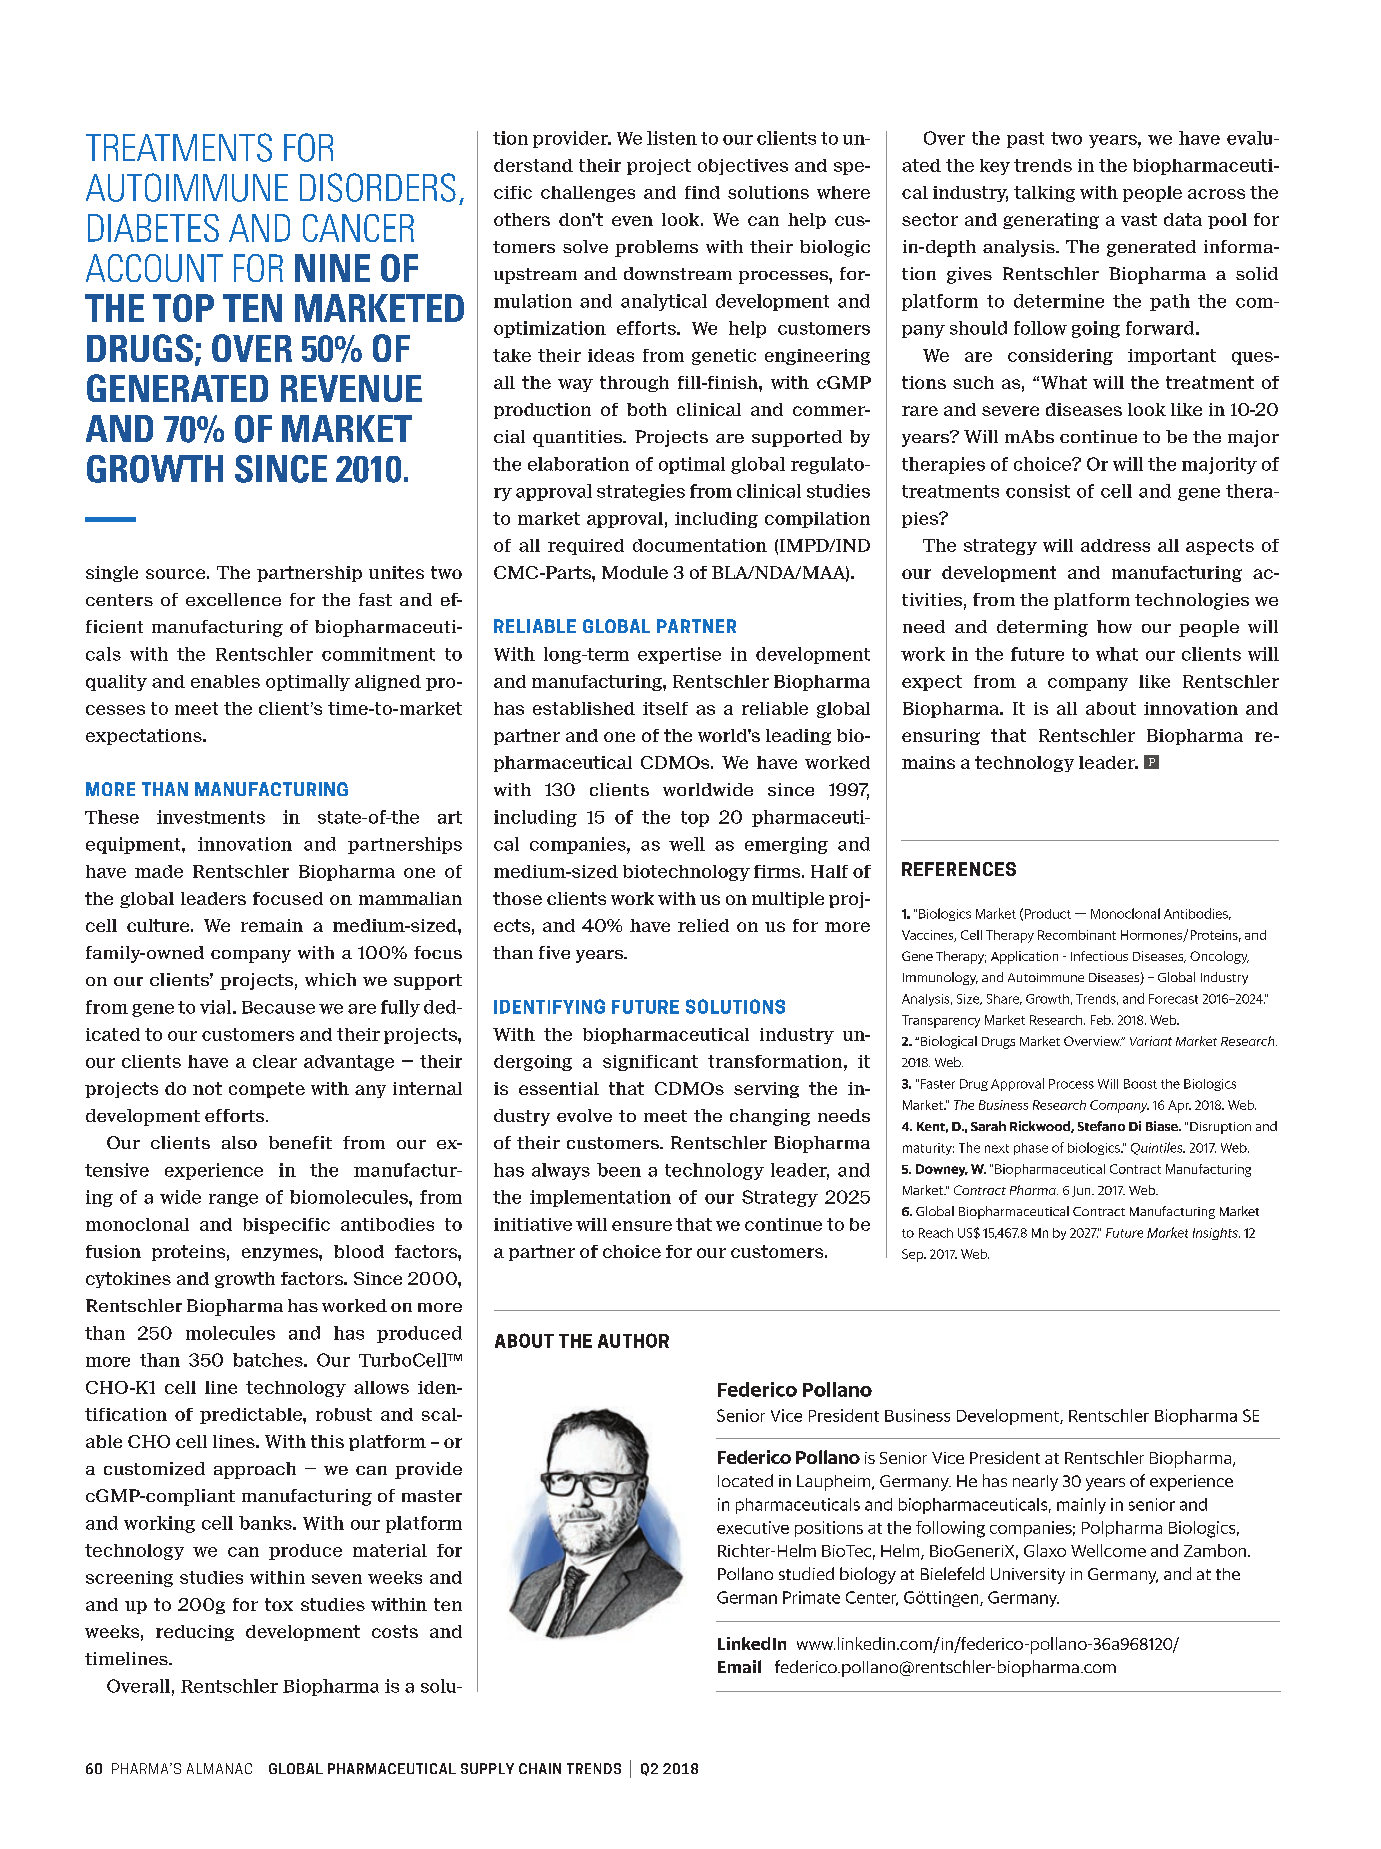 The width and height of the screenshot is (1381, 1849). What do you see at coordinates (633, 1340) in the screenshot?
I see `AUTHOR` at bounding box center [633, 1340].
